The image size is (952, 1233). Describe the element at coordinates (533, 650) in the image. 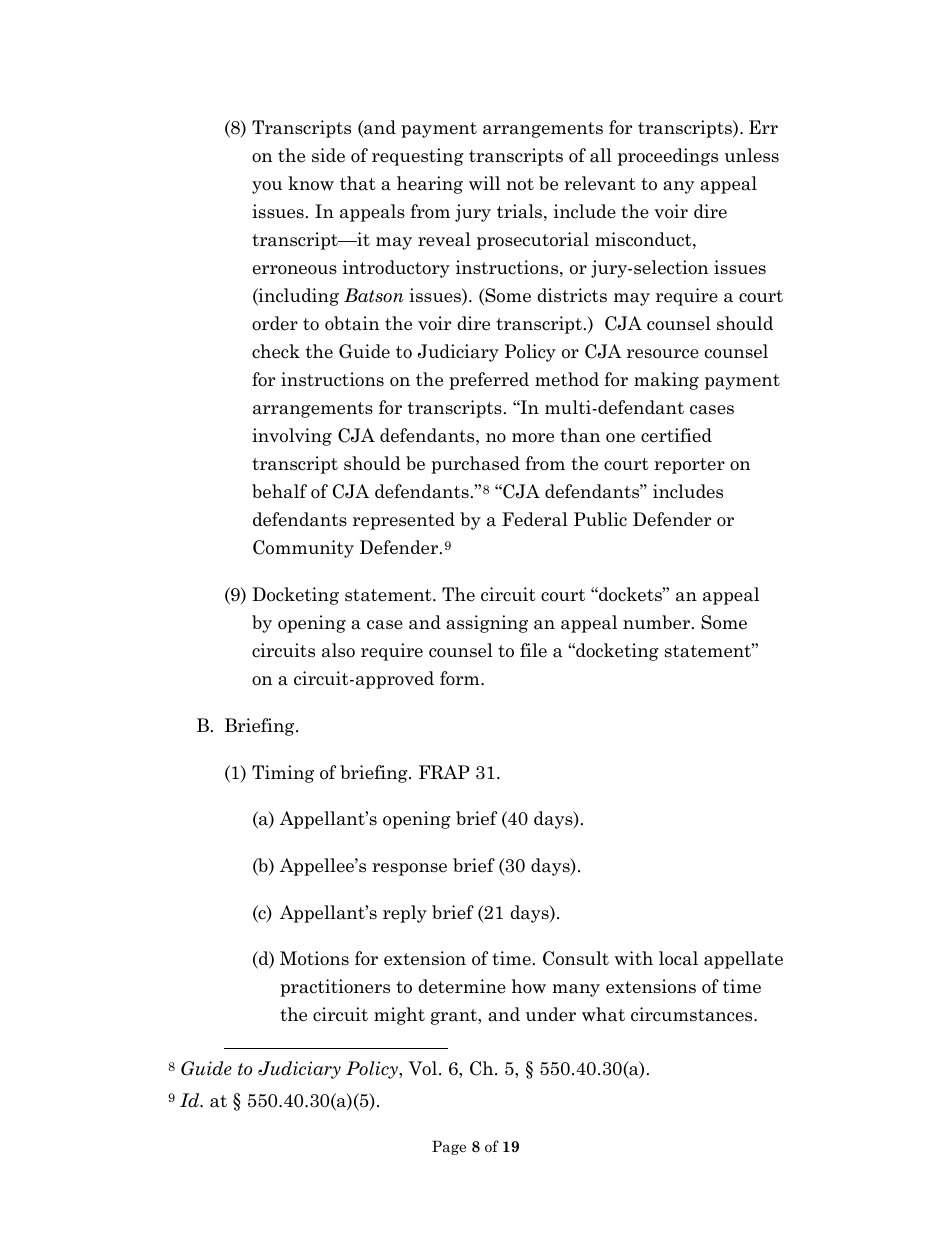

I see `file` at that location.
